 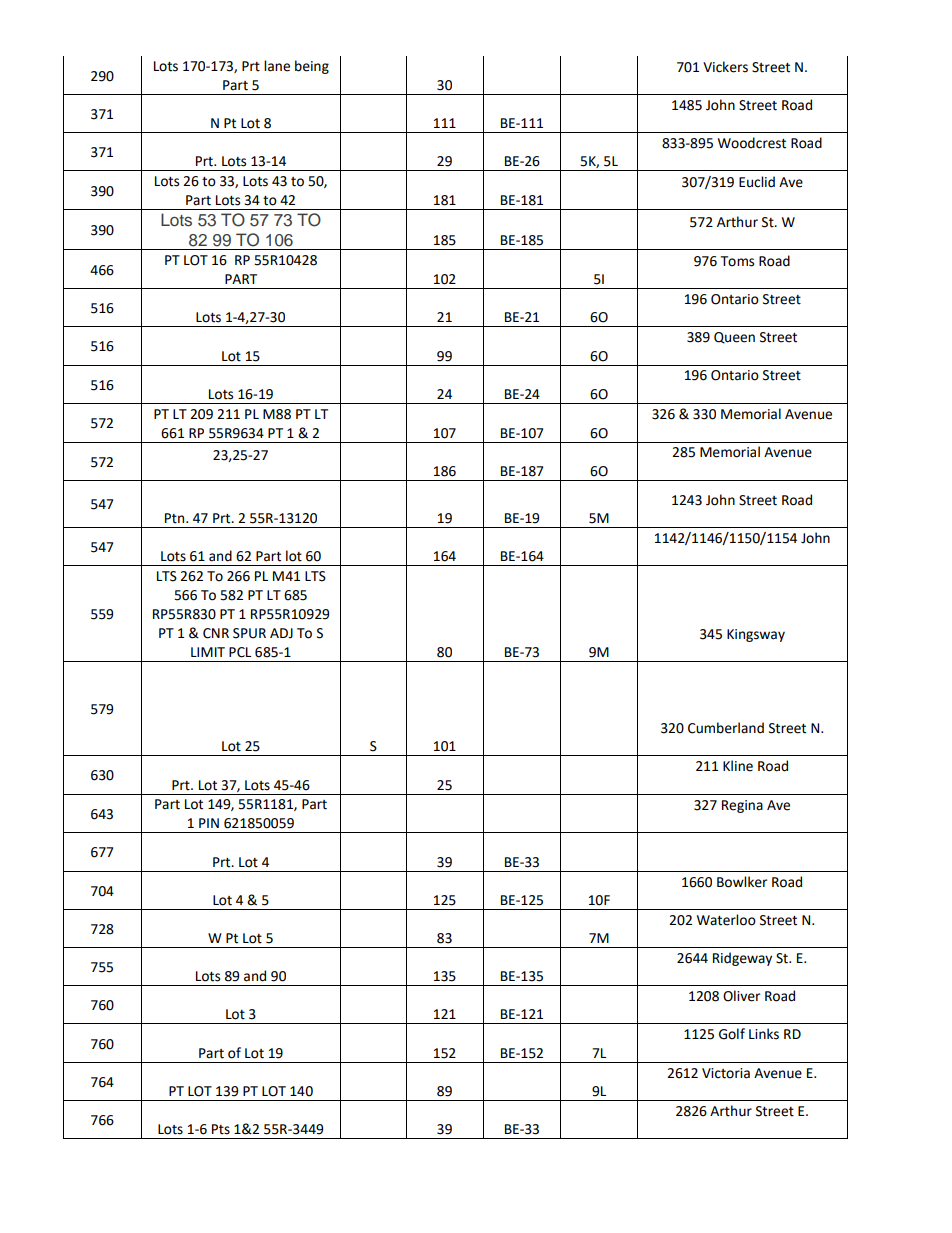 I want to click on Vickers, so click(x=725, y=67).
